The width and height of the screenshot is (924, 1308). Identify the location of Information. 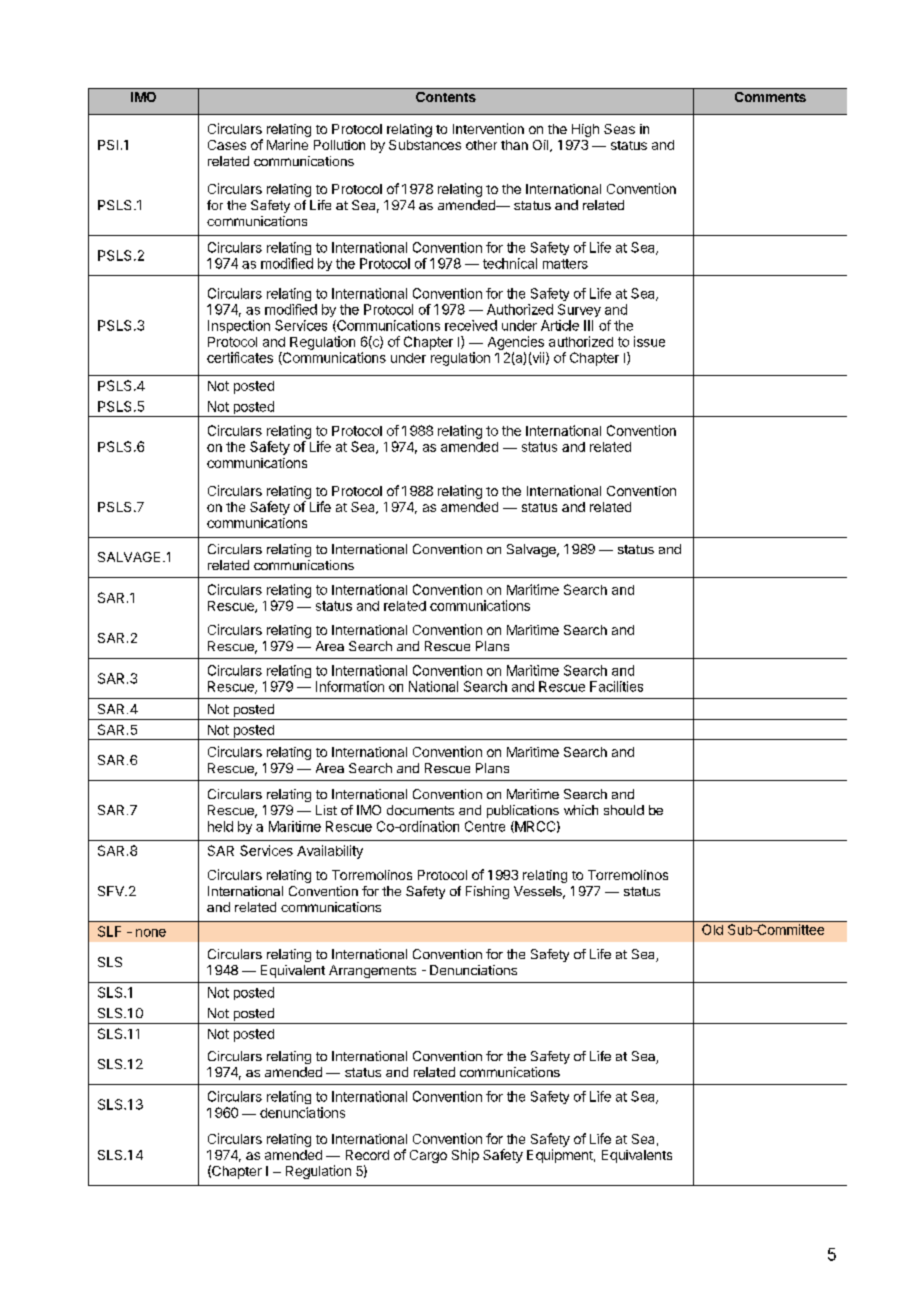
(350, 686).
